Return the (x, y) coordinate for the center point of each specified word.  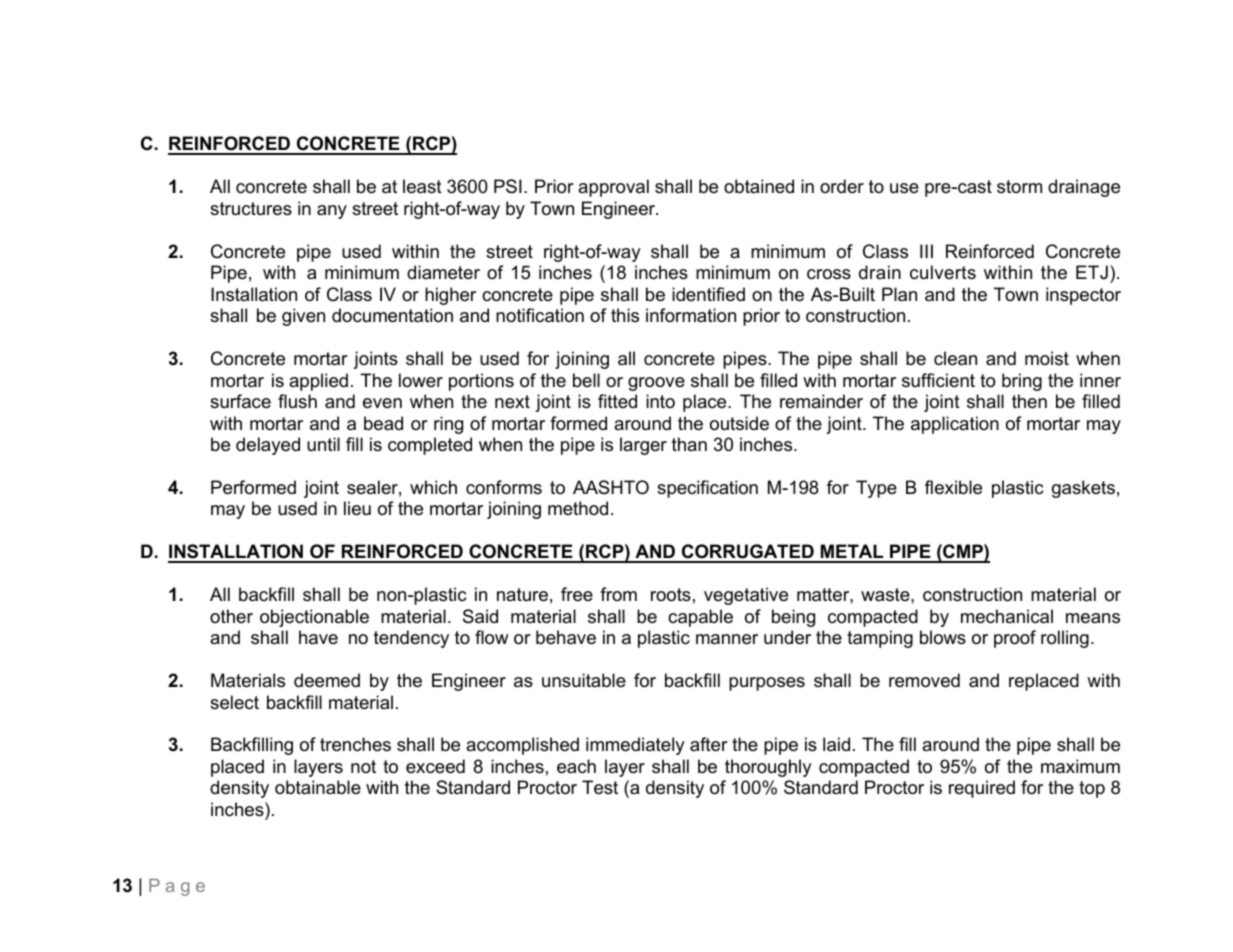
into (660, 401)
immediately (635, 746)
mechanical (1007, 616)
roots (671, 595)
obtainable (318, 787)
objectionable (314, 618)
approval (613, 188)
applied (318, 382)
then (1029, 401)
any (332, 212)
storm (1019, 186)
